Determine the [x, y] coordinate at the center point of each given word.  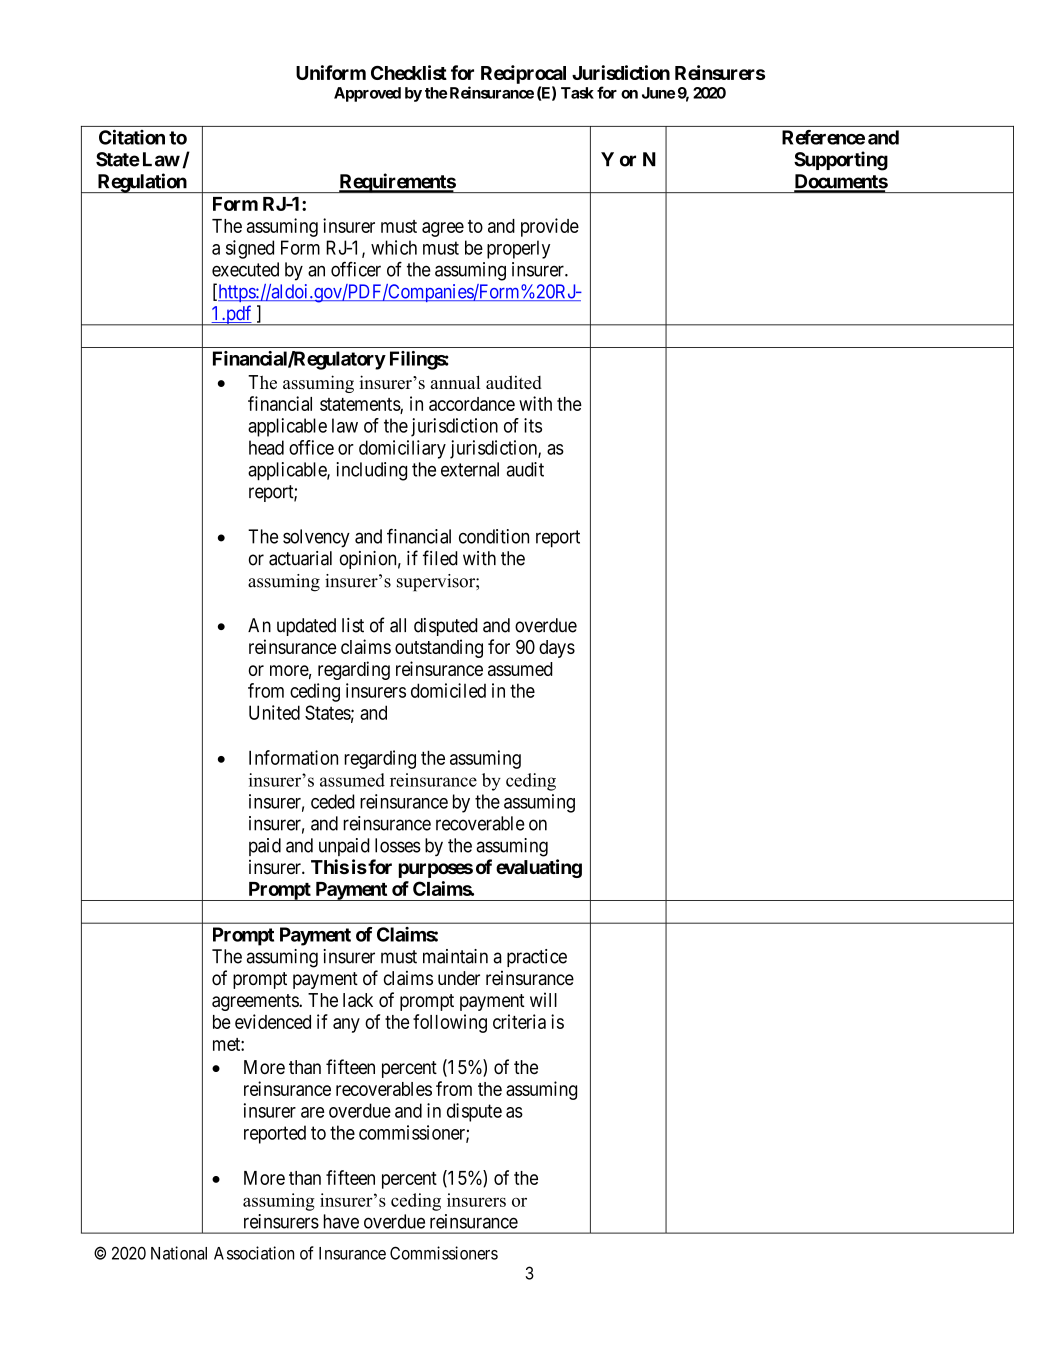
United [274, 712]
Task [577, 93]
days [557, 649]
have [341, 1221]
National [179, 1253]
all [398, 625]
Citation [132, 137]
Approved [367, 94]
